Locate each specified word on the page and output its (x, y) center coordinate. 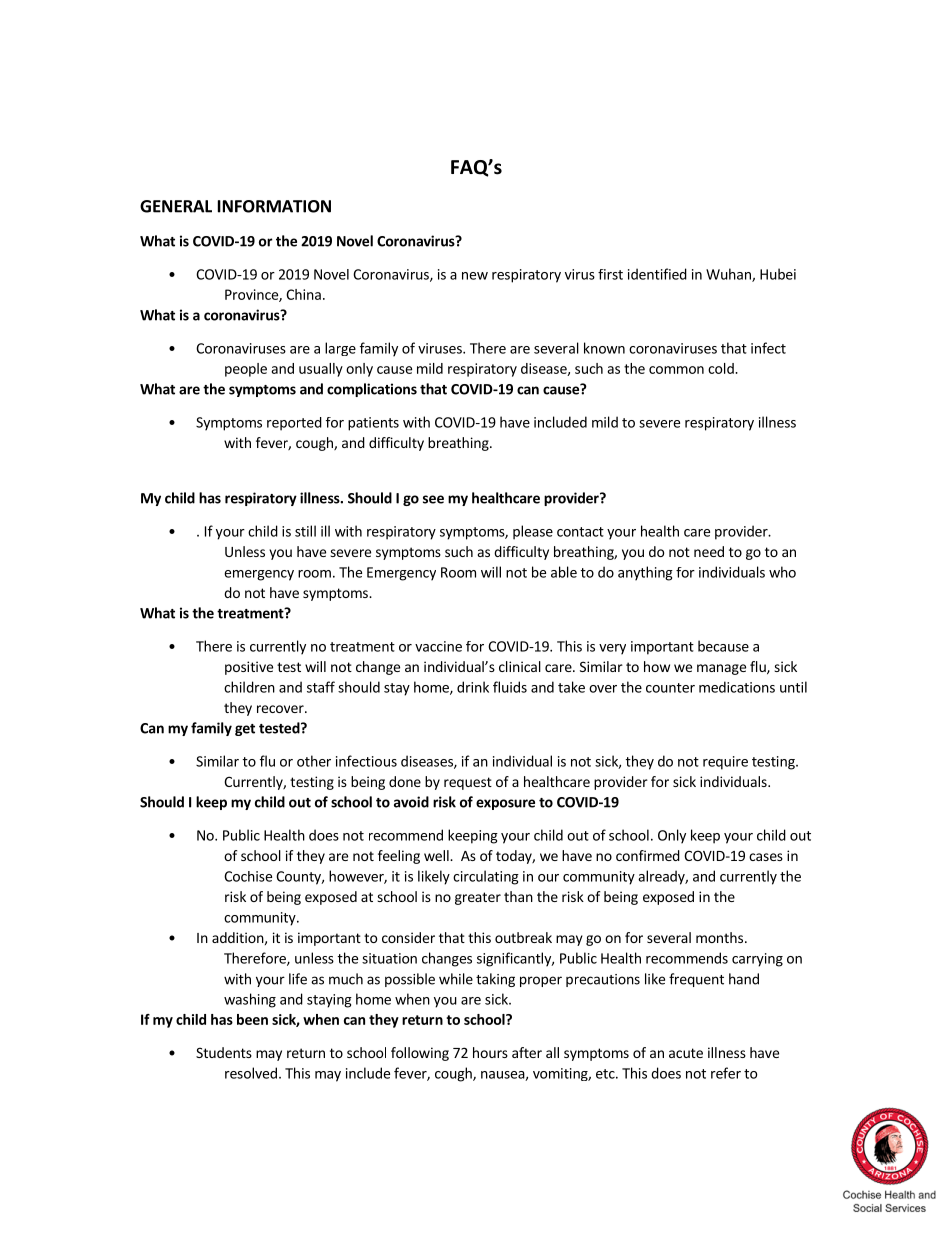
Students (224, 1052)
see (433, 499)
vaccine (438, 646)
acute (686, 1053)
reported (294, 424)
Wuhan (729, 275)
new (475, 276)
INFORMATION (274, 206)
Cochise (248, 876)
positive (249, 668)
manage (721, 669)
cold (722, 368)
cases (766, 857)
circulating (486, 877)
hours (490, 1052)
